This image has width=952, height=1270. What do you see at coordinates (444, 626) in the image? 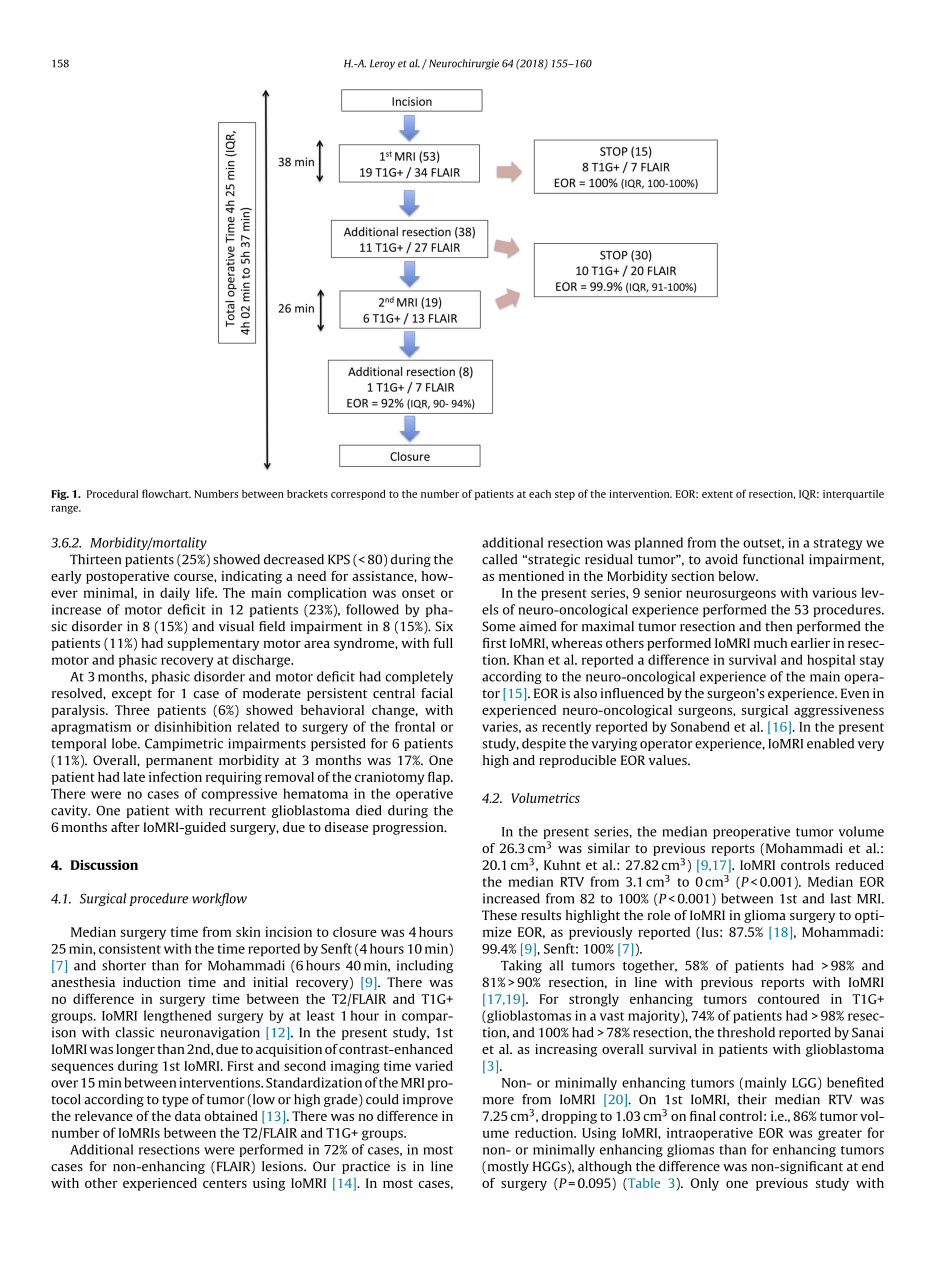
I see `Six` at bounding box center [444, 626].
